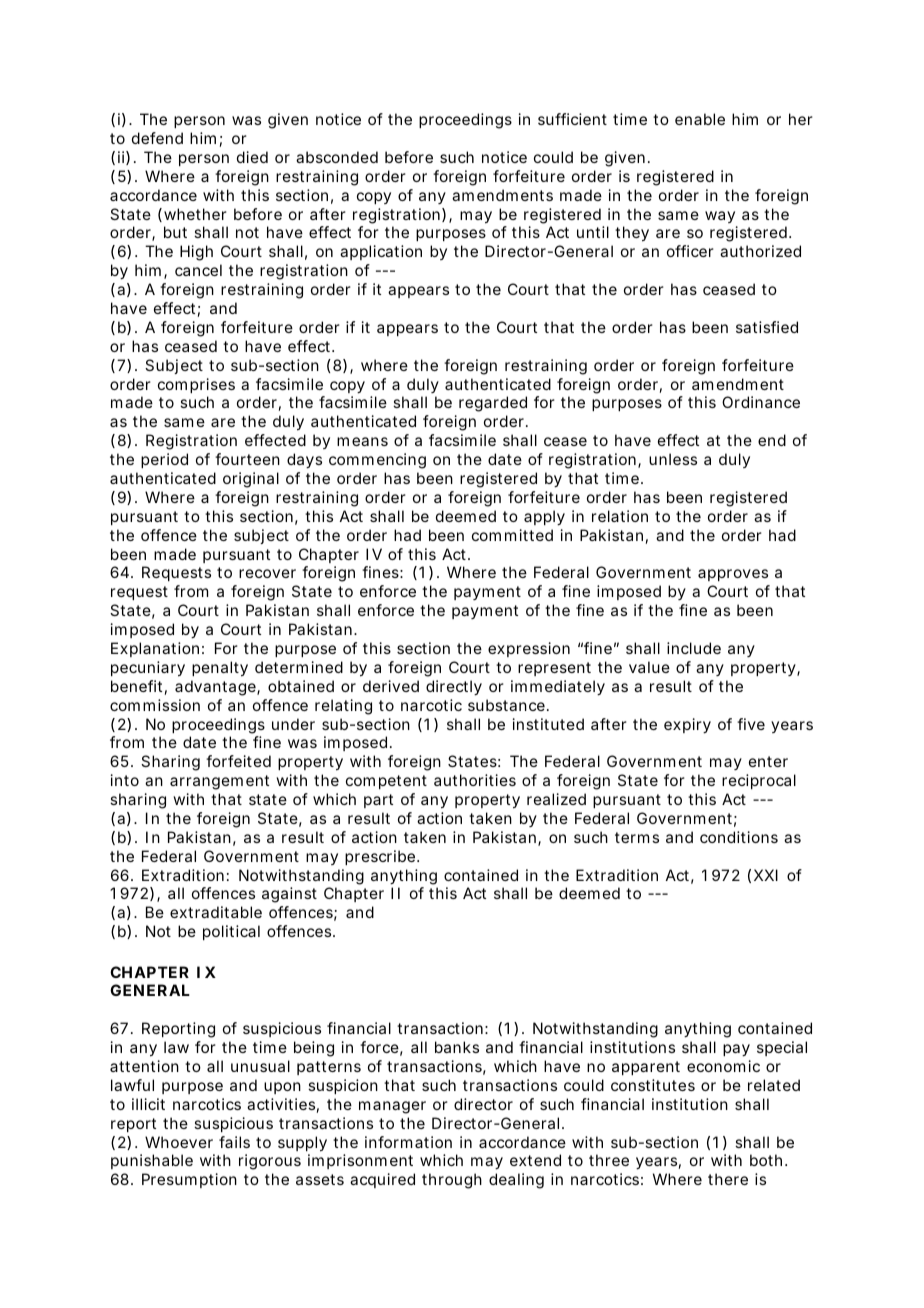  What do you see at coordinates (452, 1181) in the image?
I see `through` at bounding box center [452, 1181].
